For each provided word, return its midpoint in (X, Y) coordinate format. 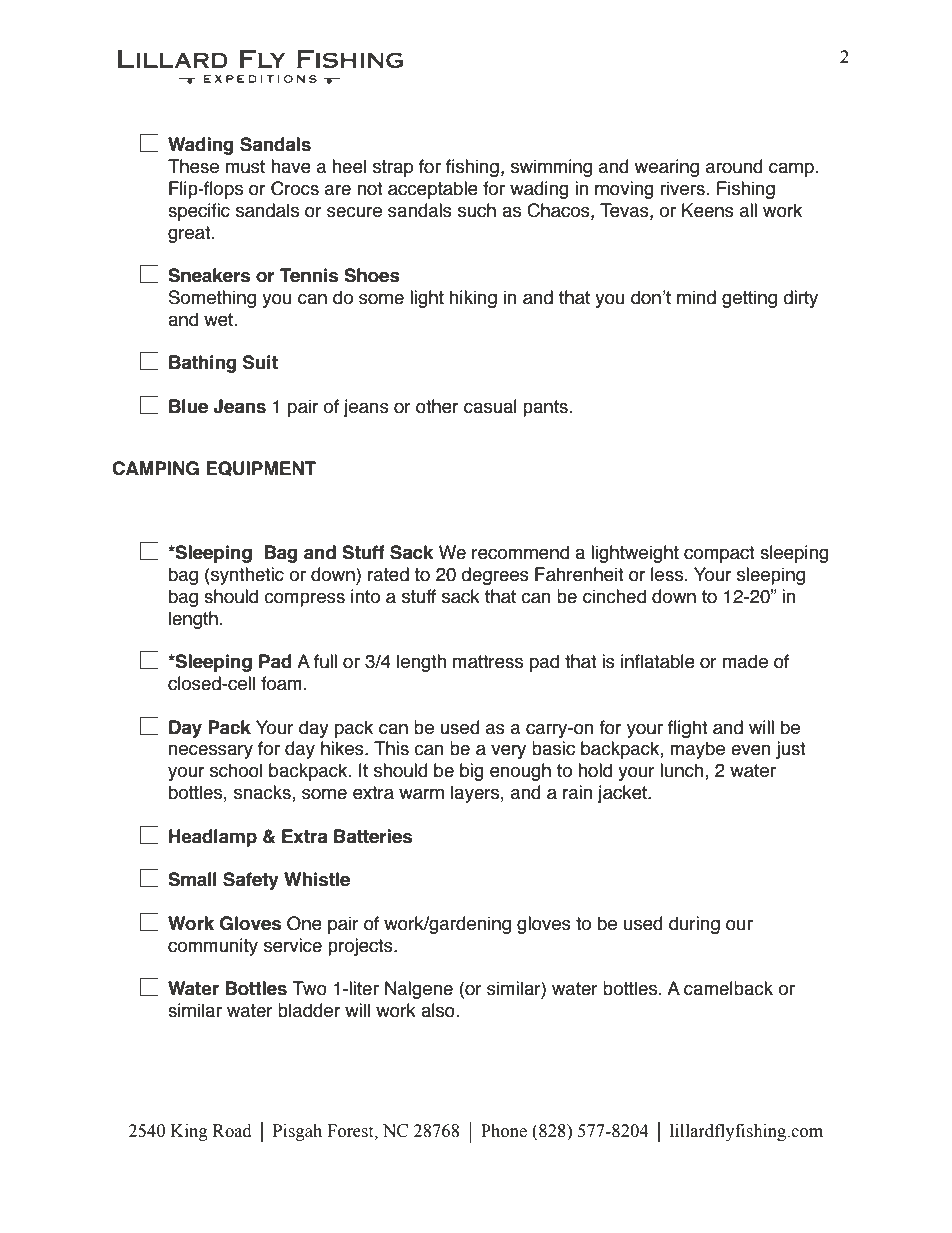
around (734, 166)
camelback (728, 988)
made (745, 661)
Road (232, 1131)
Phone (504, 1131)
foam (281, 683)
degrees (495, 576)
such (477, 210)
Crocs (295, 188)
